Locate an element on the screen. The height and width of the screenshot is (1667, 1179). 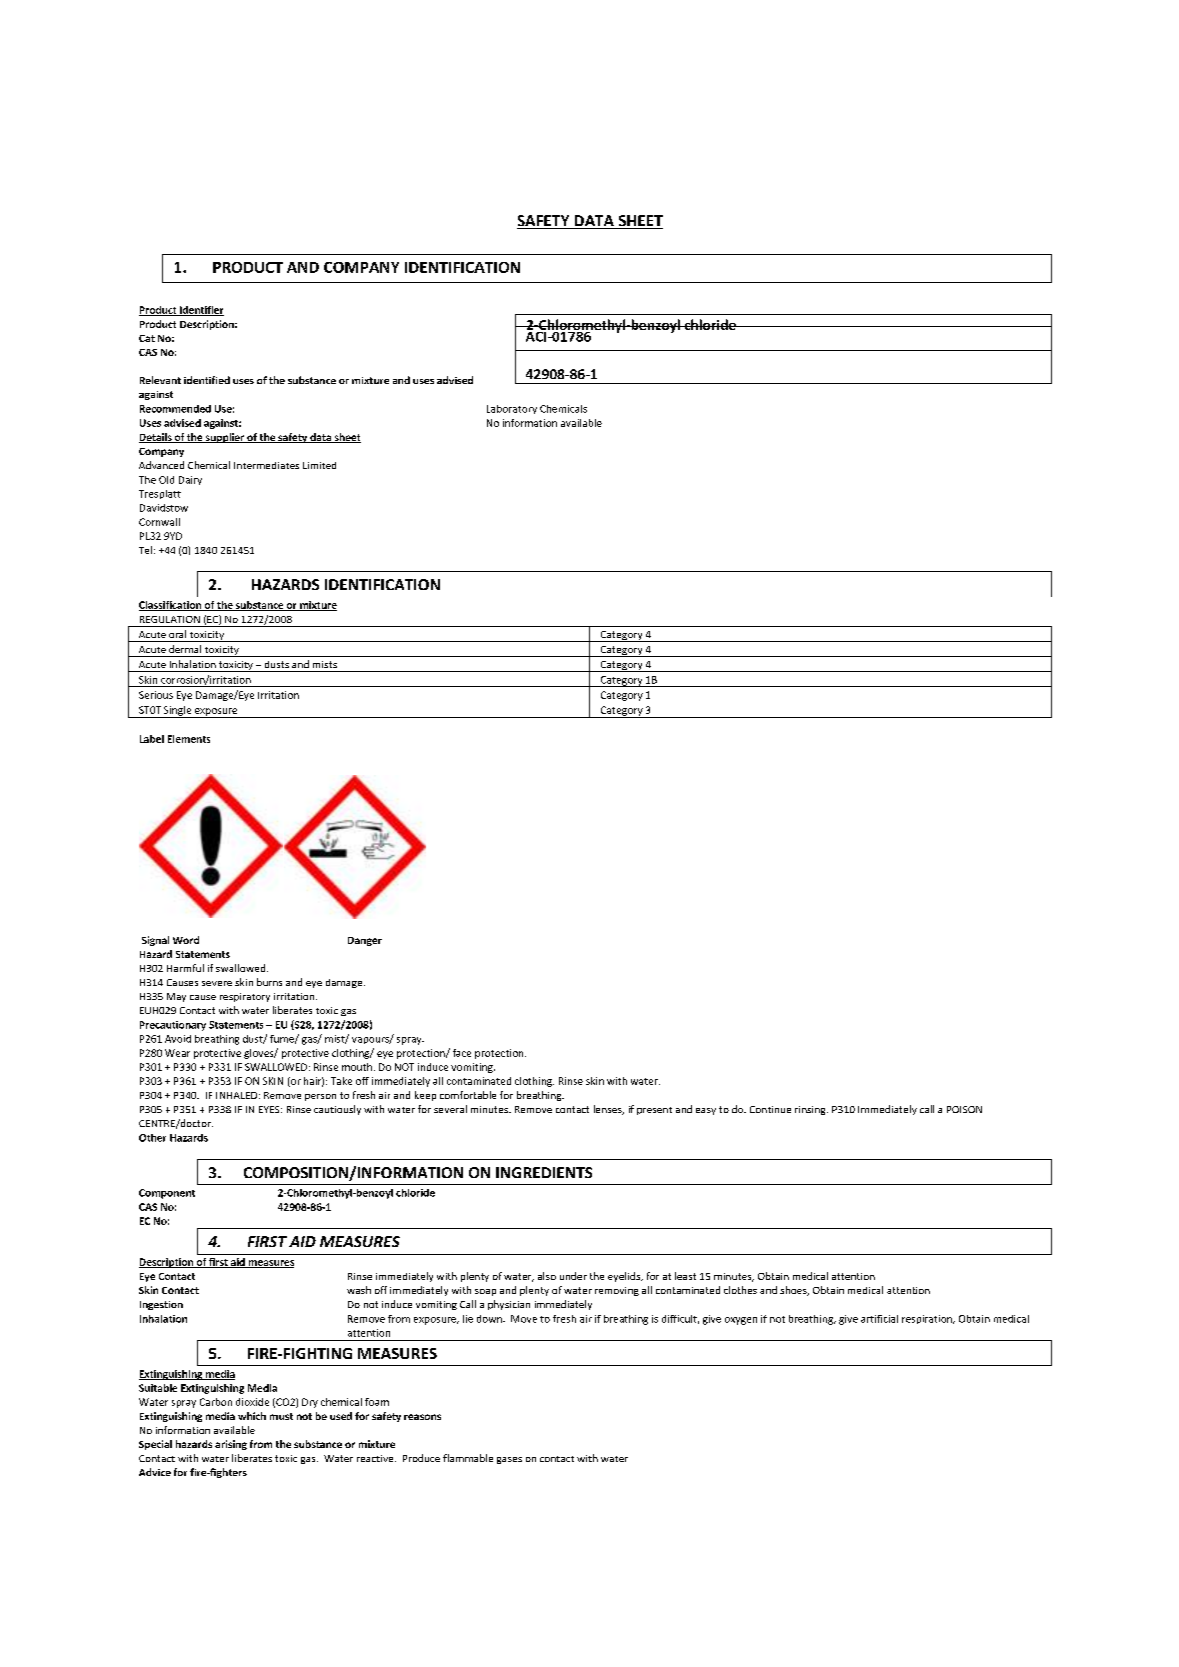
Elements is located at coordinates (189, 739).
